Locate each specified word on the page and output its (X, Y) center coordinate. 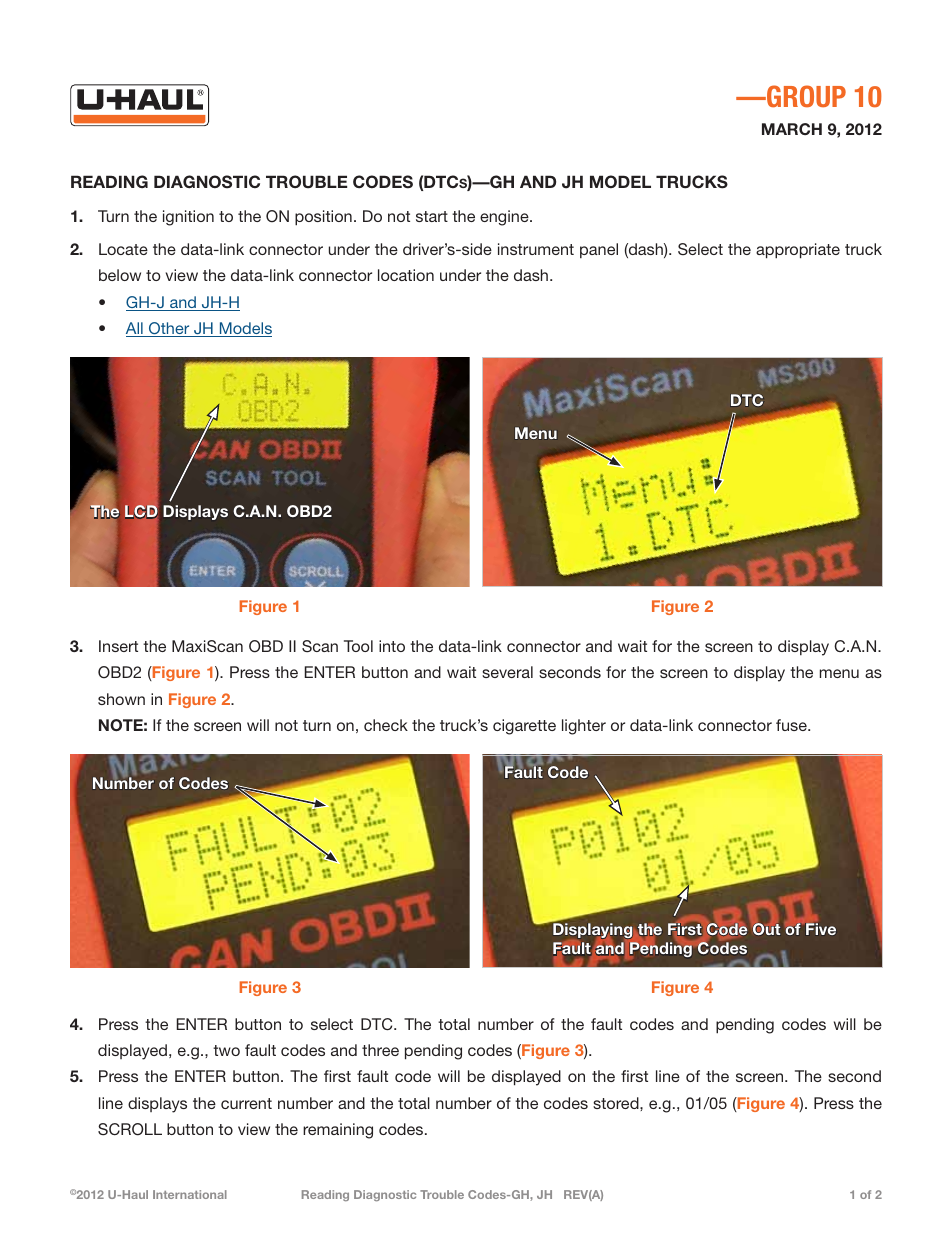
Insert (118, 646)
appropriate (798, 251)
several (507, 672)
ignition (188, 218)
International (190, 1194)
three (380, 1050)
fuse (792, 725)
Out (765, 928)
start (432, 216)
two (226, 1050)
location (406, 275)
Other (169, 329)
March (792, 129)
